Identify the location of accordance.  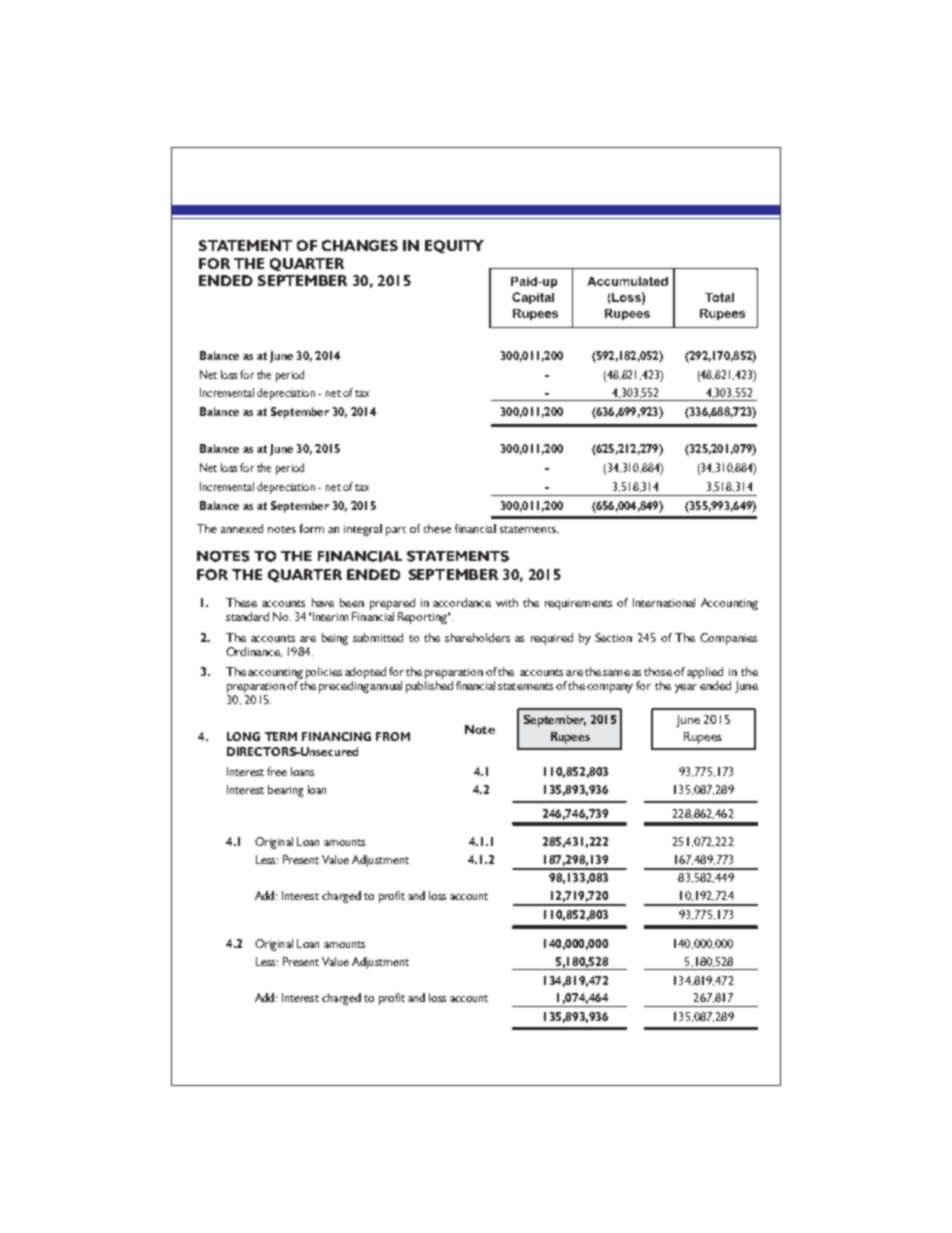
(462, 602).
